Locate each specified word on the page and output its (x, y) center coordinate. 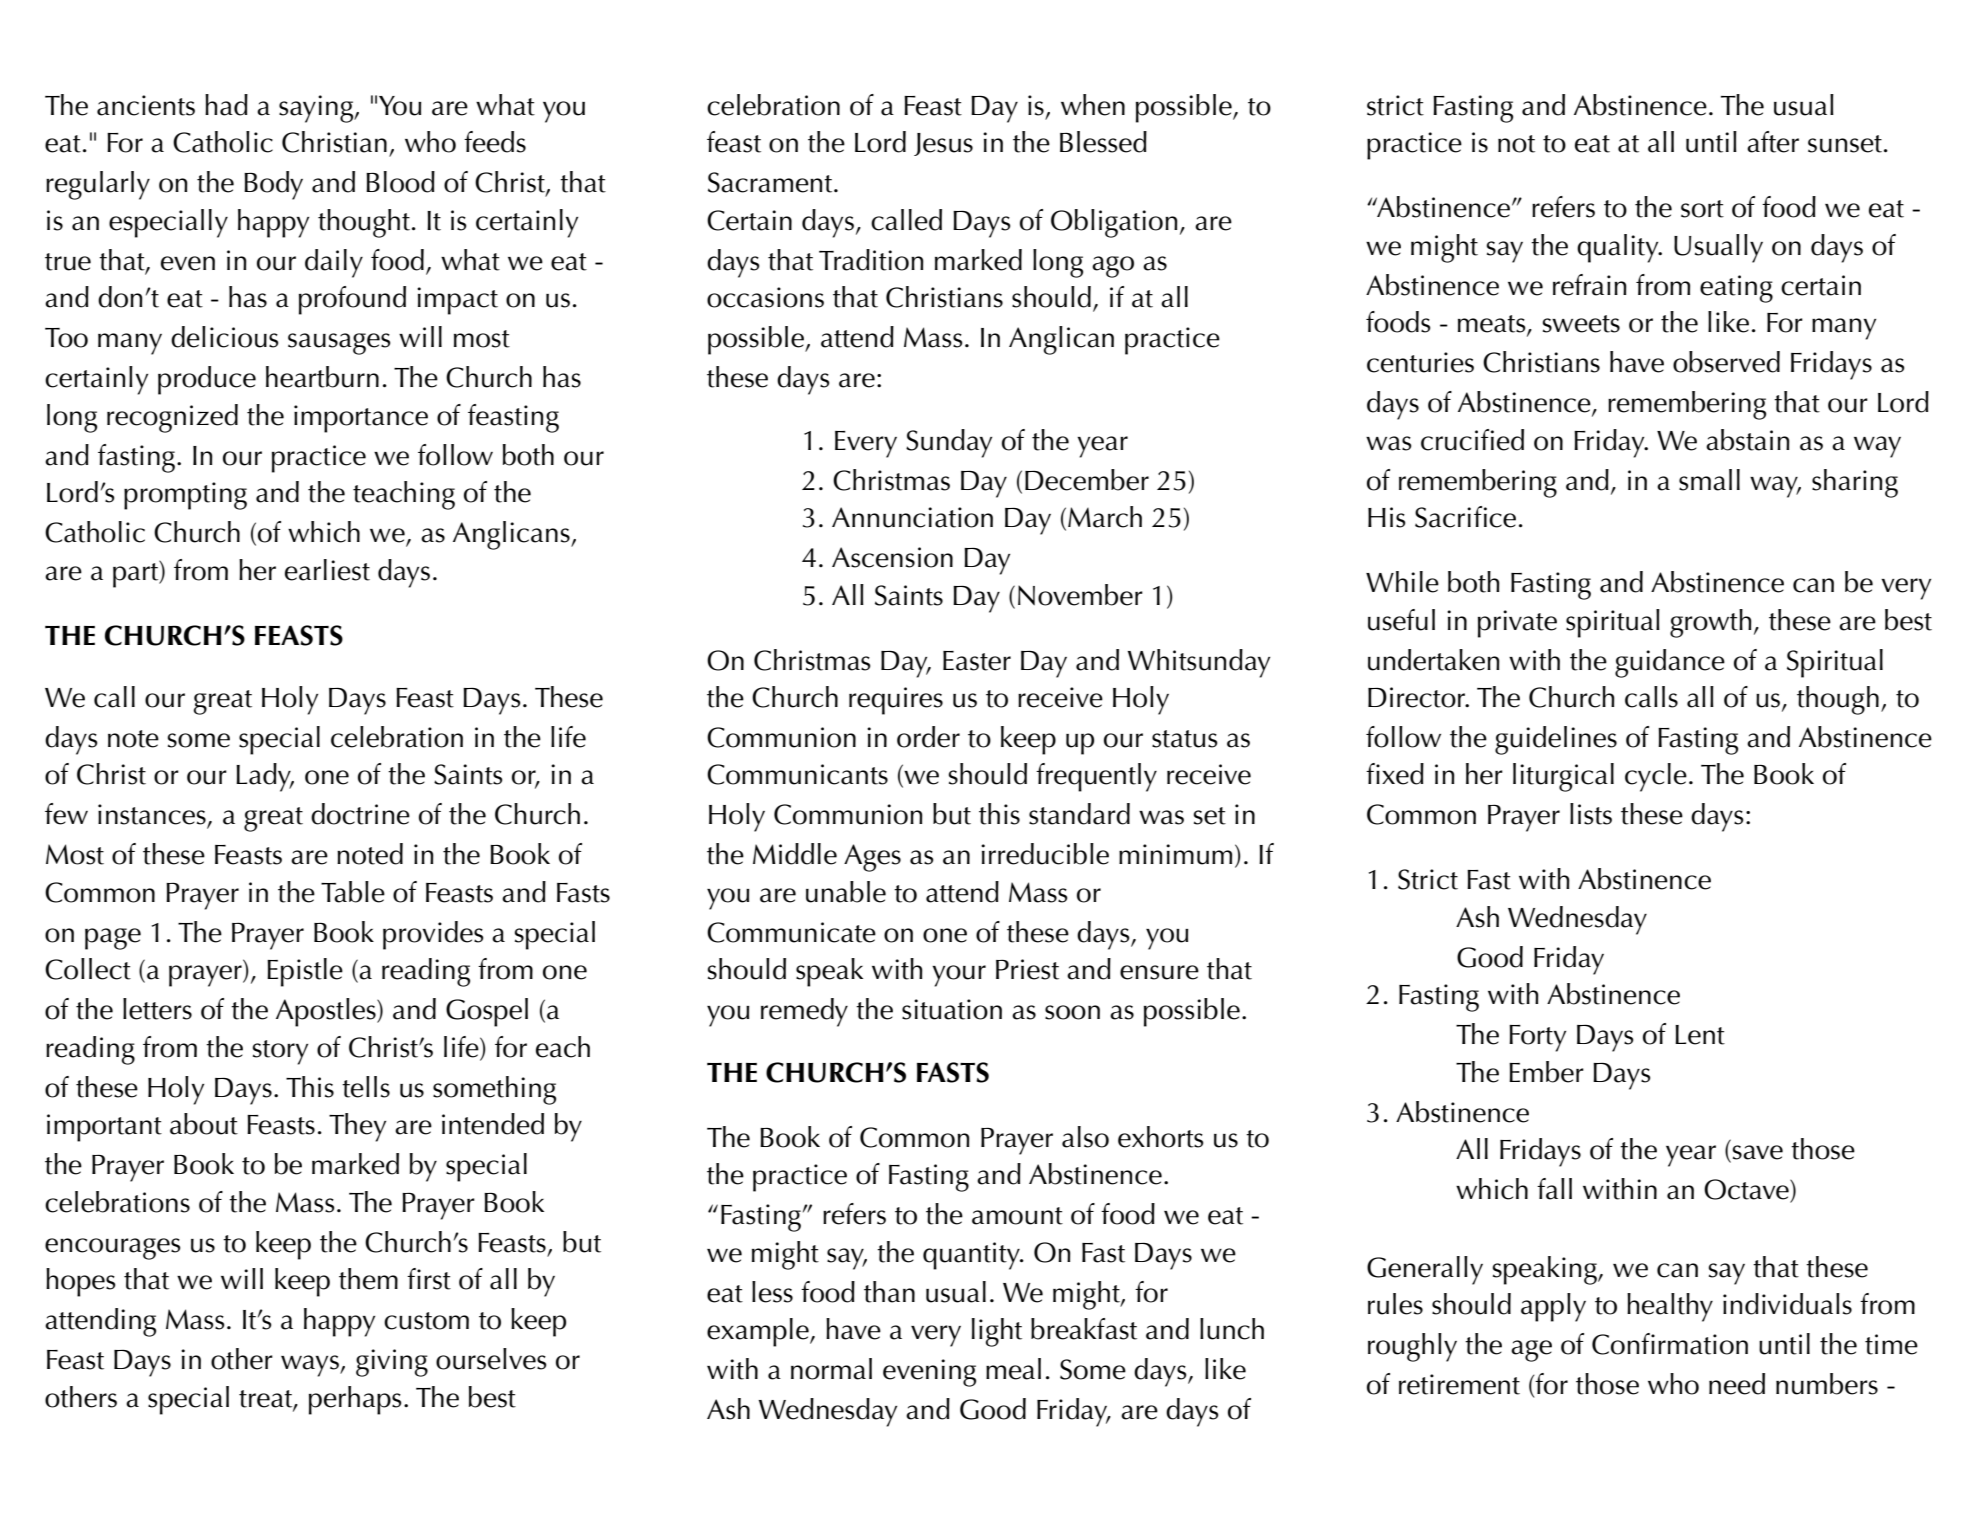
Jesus (943, 144)
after (1773, 142)
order (928, 737)
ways (311, 1366)
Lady (264, 777)
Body (273, 185)
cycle (1656, 777)
